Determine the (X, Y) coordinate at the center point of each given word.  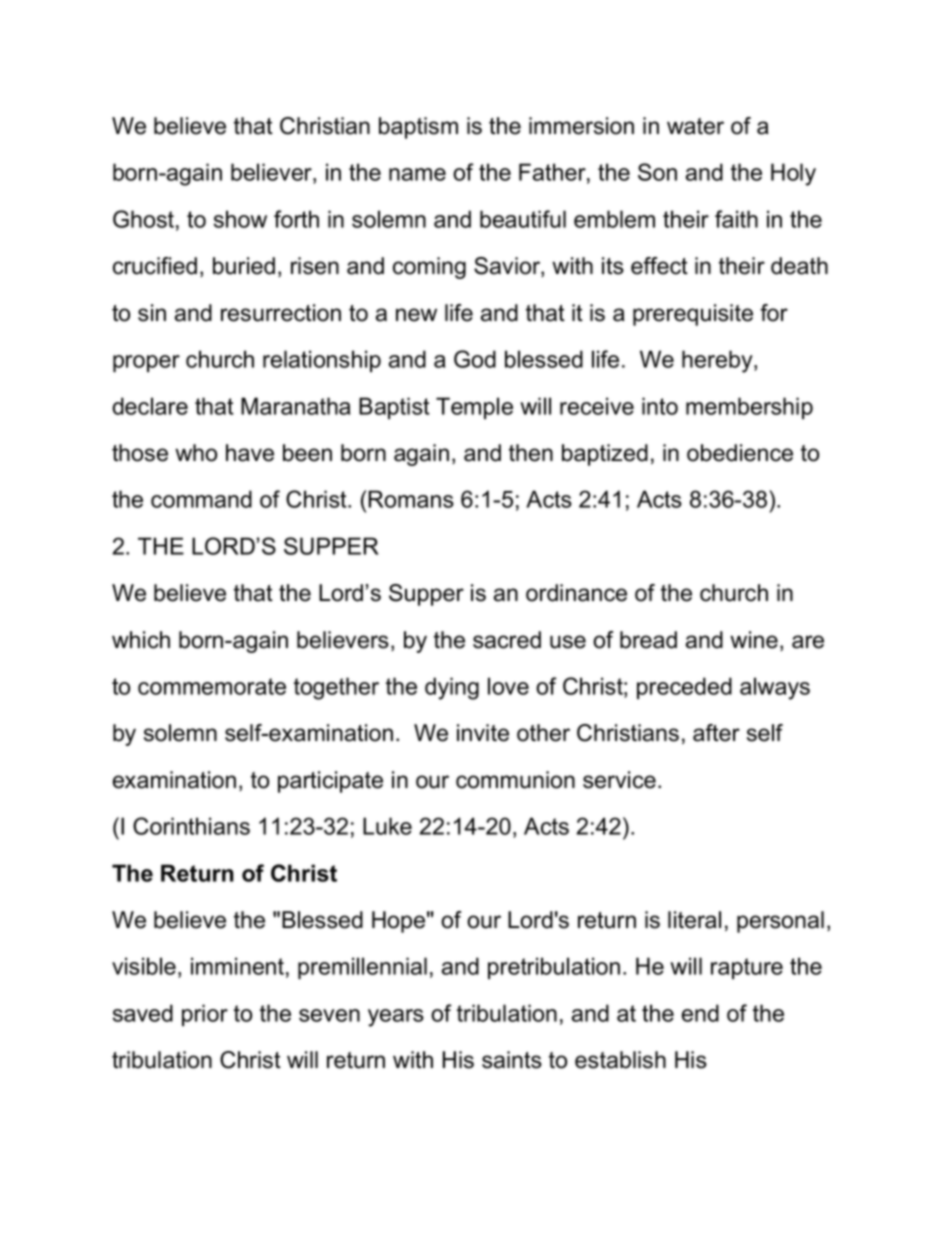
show (240, 219)
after (716, 733)
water (695, 126)
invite (483, 733)
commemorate (212, 686)
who (196, 453)
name (417, 174)
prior (205, 1015)
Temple (474, 408)
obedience (740, 453)
